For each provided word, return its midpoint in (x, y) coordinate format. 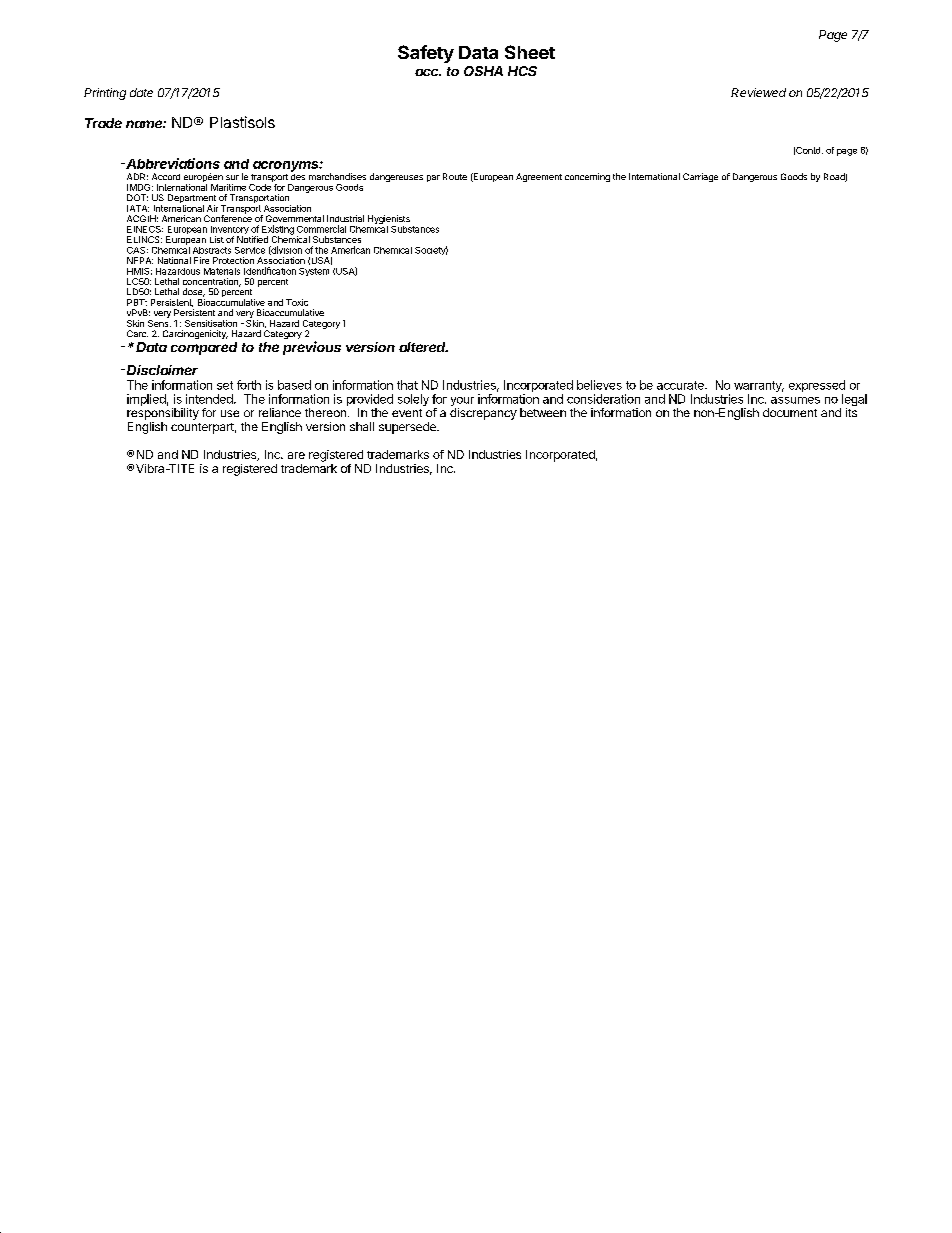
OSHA (483, 71)
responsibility (163, 414)
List (217, 239)
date (141, 92)
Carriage (700, 177)
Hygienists (389, 221)
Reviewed (758, 92)
